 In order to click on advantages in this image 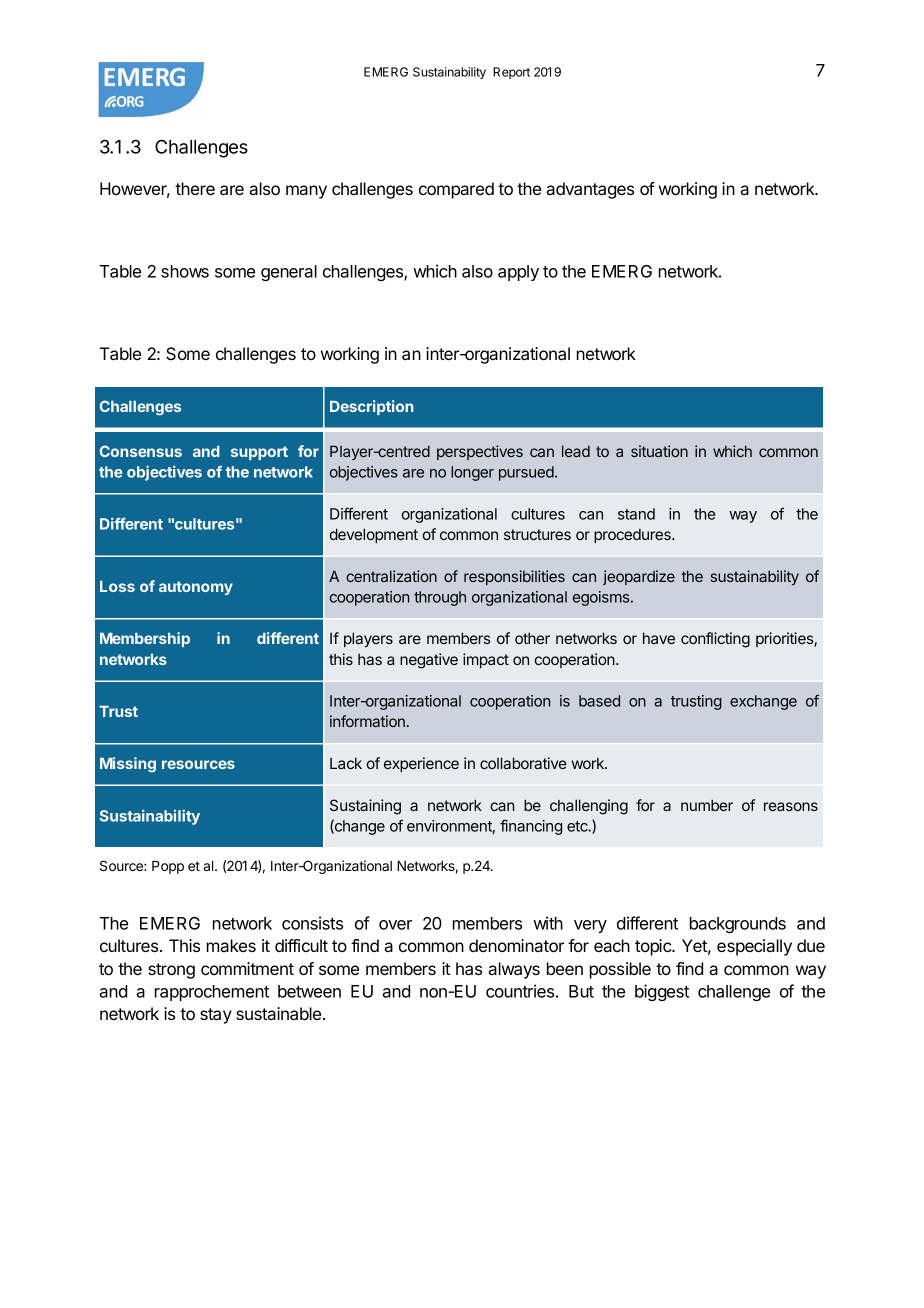, I will do `click(590, 190)`.
